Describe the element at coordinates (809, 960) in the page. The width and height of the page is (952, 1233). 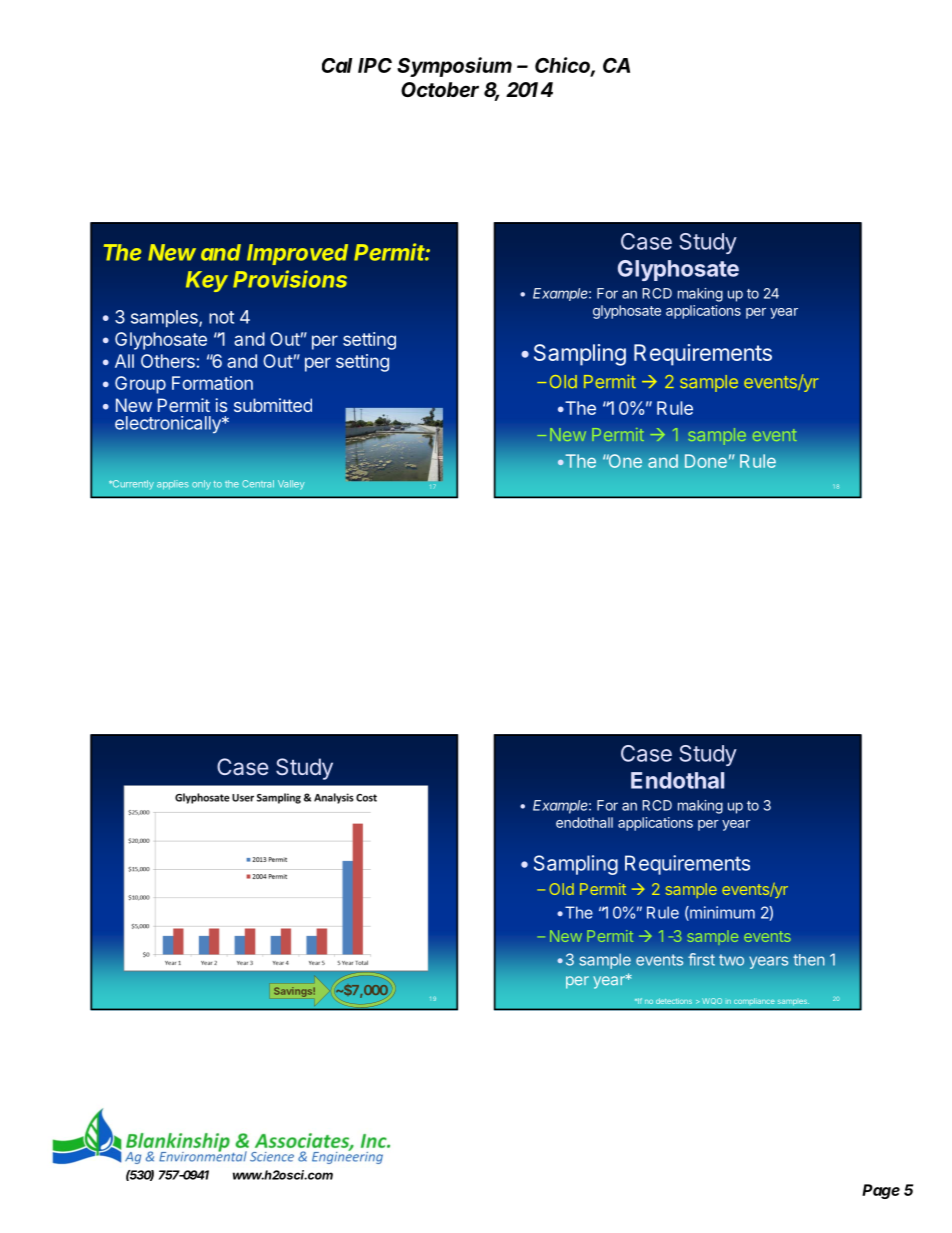
I see `then` at that location.
